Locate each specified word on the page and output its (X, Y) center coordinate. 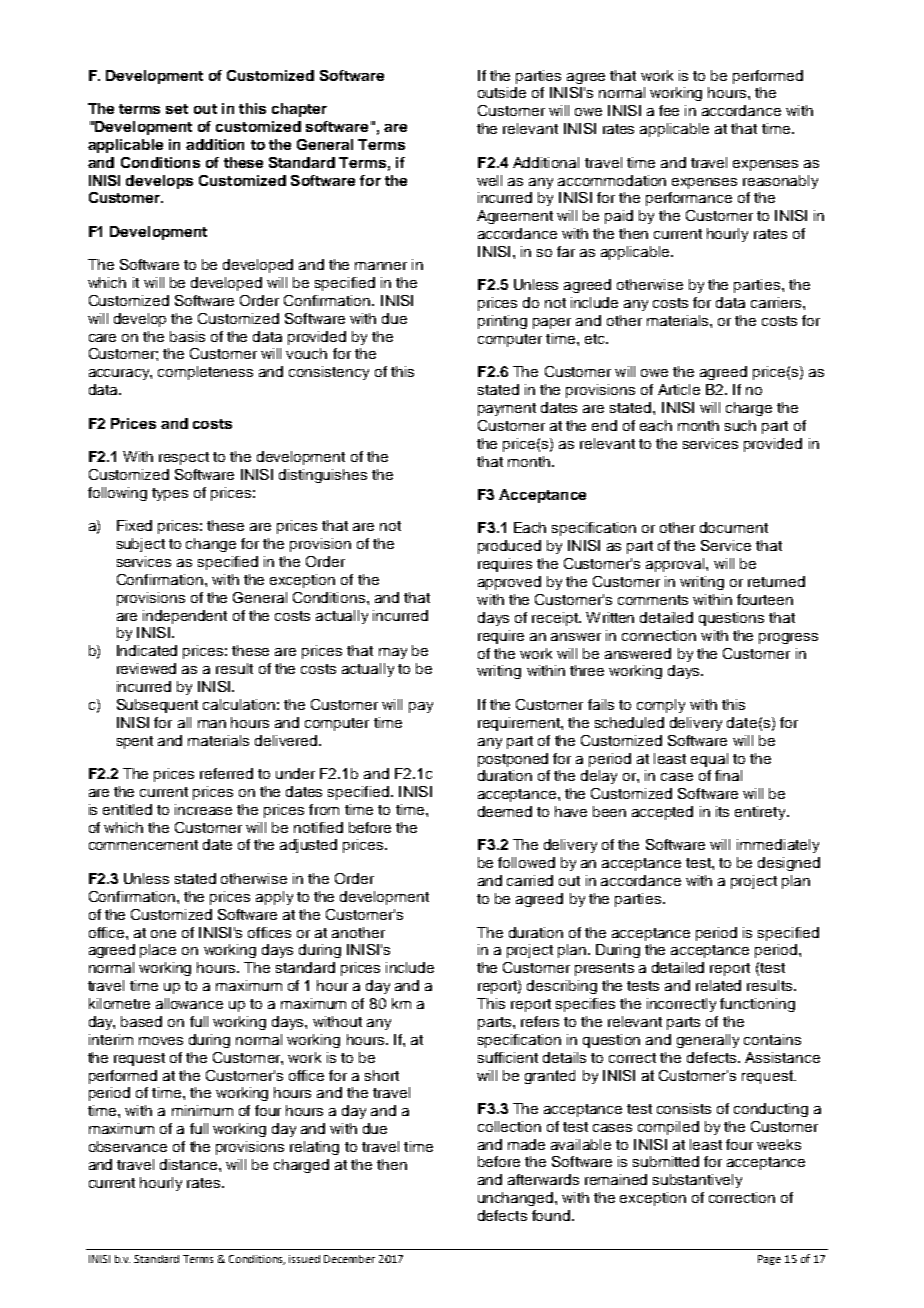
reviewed (146, 668)
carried (530, 880)
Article (679, 389)
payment (507, 409)
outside (502, 92)
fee (669, 110)
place (158, 951)
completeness (205, 373)
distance (190, 1164)
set (177, 109)
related (718, 985)
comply (661, 706)
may (393, 653)
